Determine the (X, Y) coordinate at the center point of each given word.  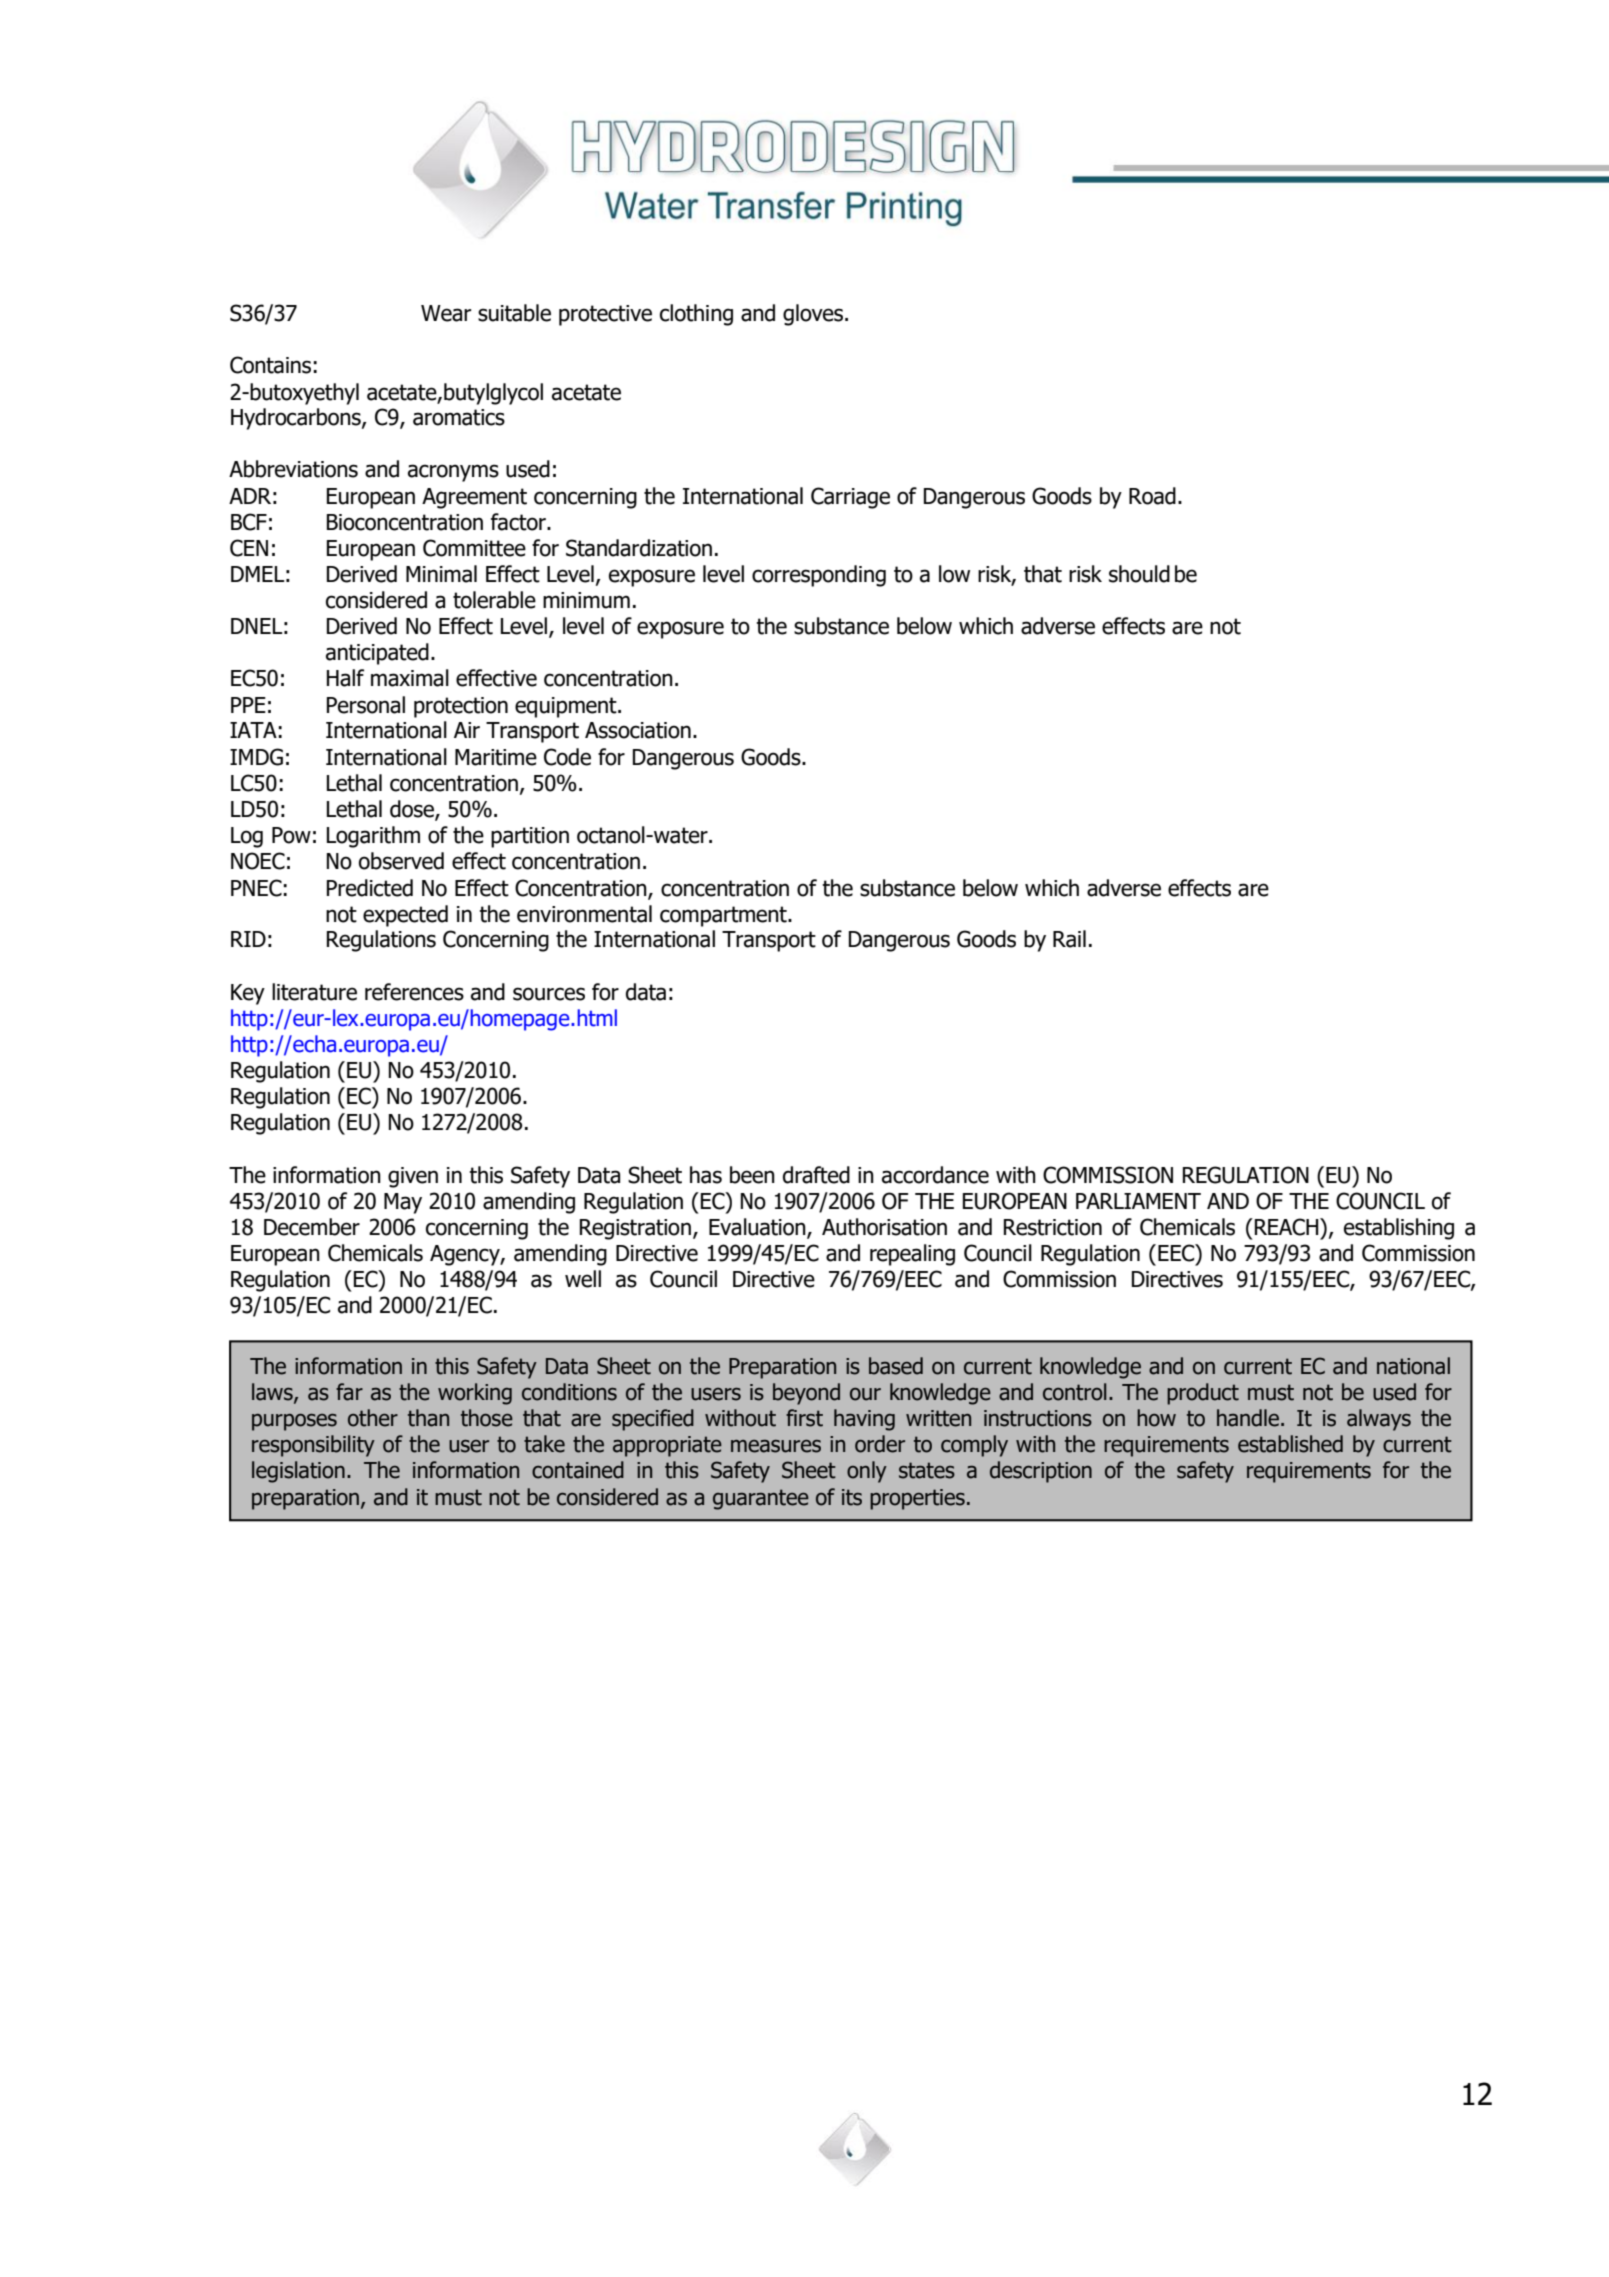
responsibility (313, 1446)
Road (1152, 496)
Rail (1069, 939)
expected (405, 916)
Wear (446, 313)
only (867, 1472)
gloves (814, 315)
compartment (724, 916)
